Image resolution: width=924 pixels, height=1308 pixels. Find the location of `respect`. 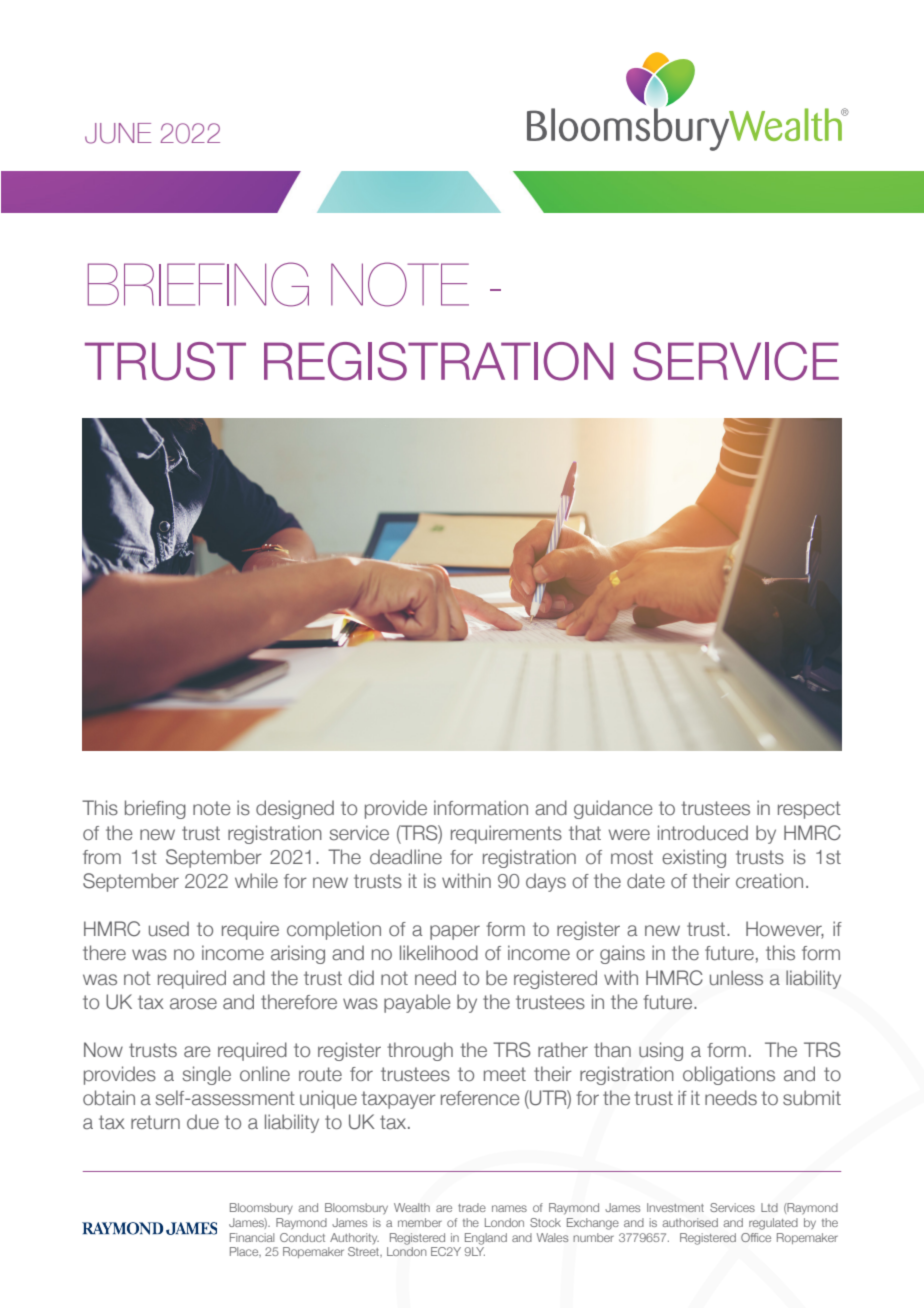

respect is located at coordinates (809, 810).
